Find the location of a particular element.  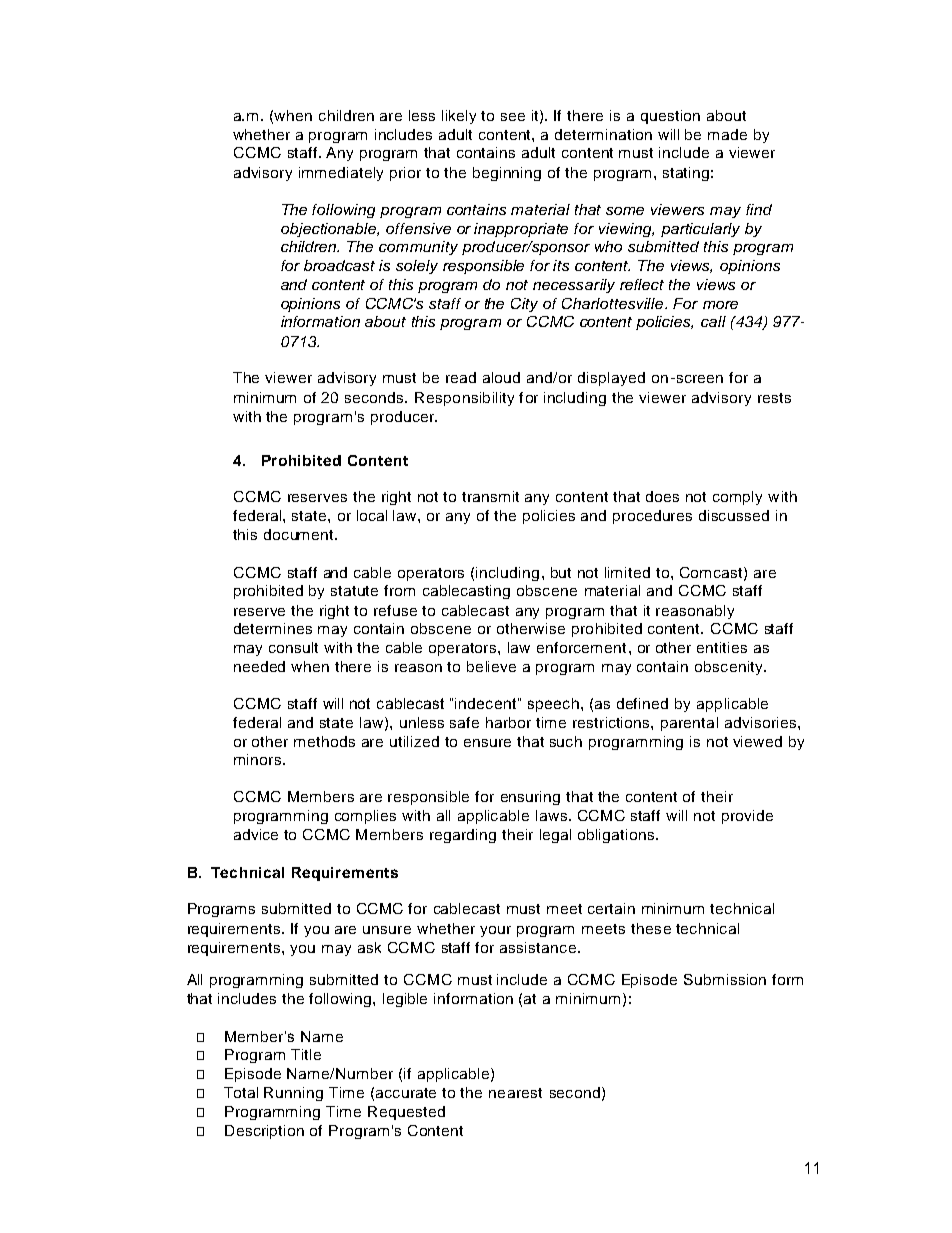

advice is located at coordinates (256, 834).
